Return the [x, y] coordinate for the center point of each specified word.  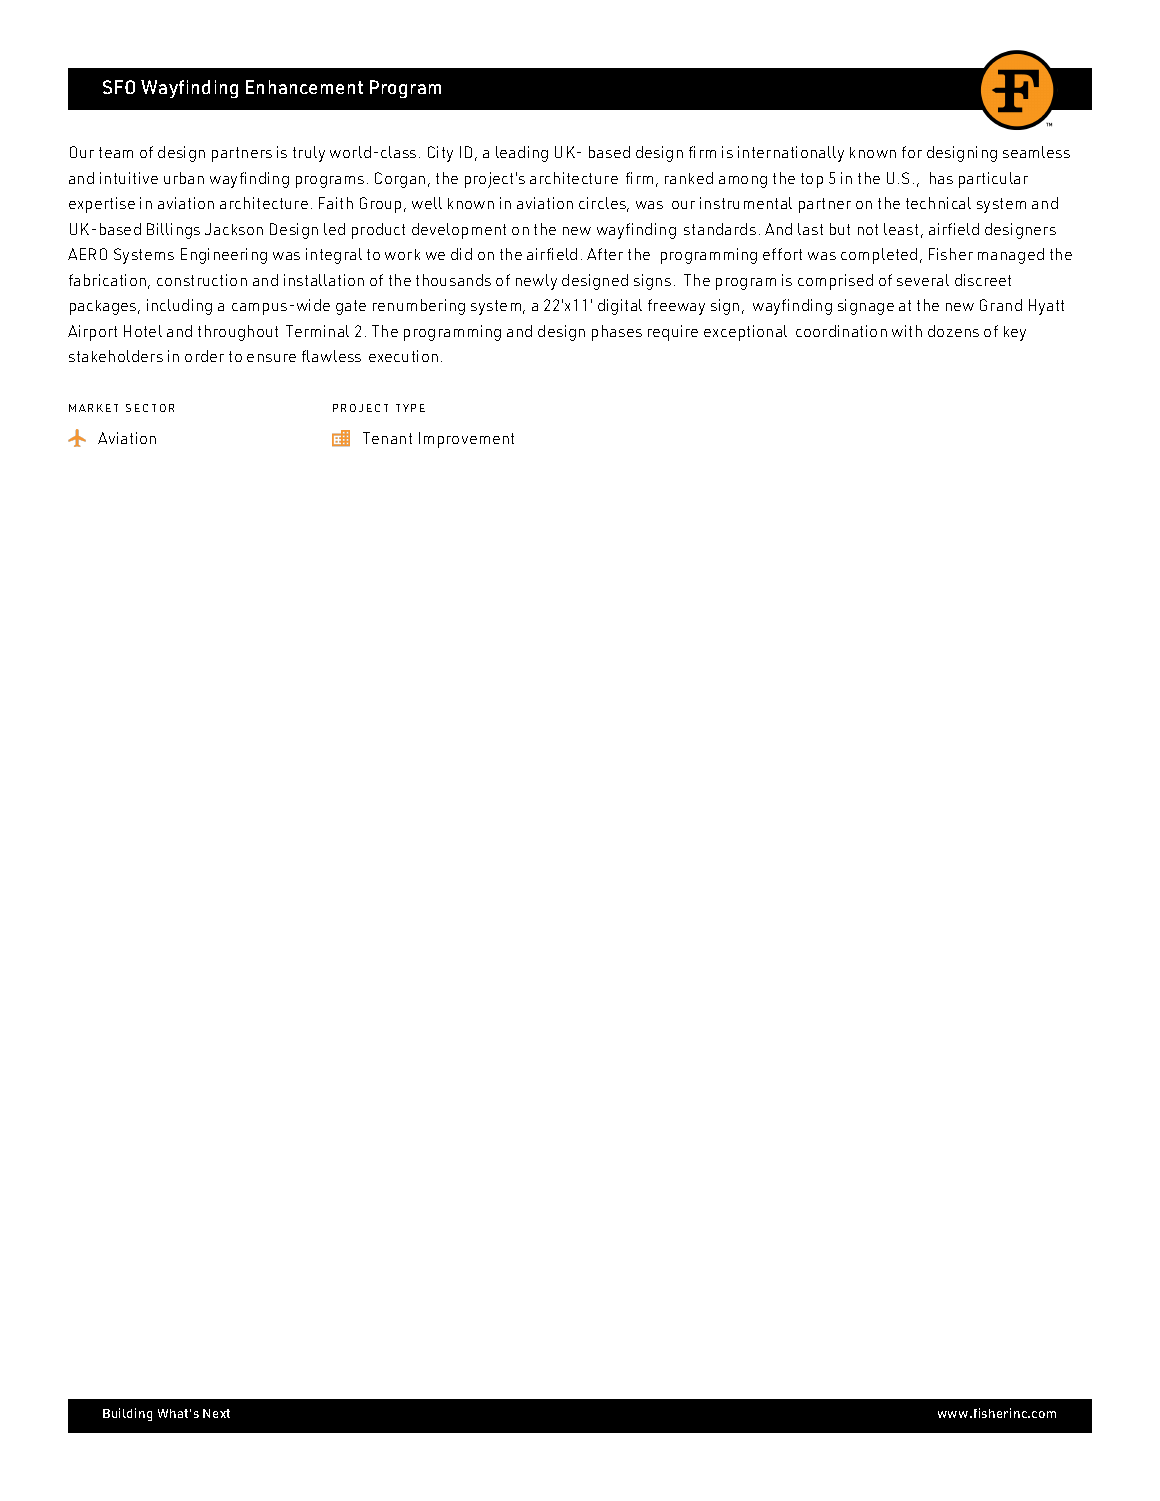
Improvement [466, 440]
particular [993, 180]
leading [522, 154]
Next [216, 1413]
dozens [953, 331]
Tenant [387, 438]
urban [184, 178]
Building [127, 1414]
